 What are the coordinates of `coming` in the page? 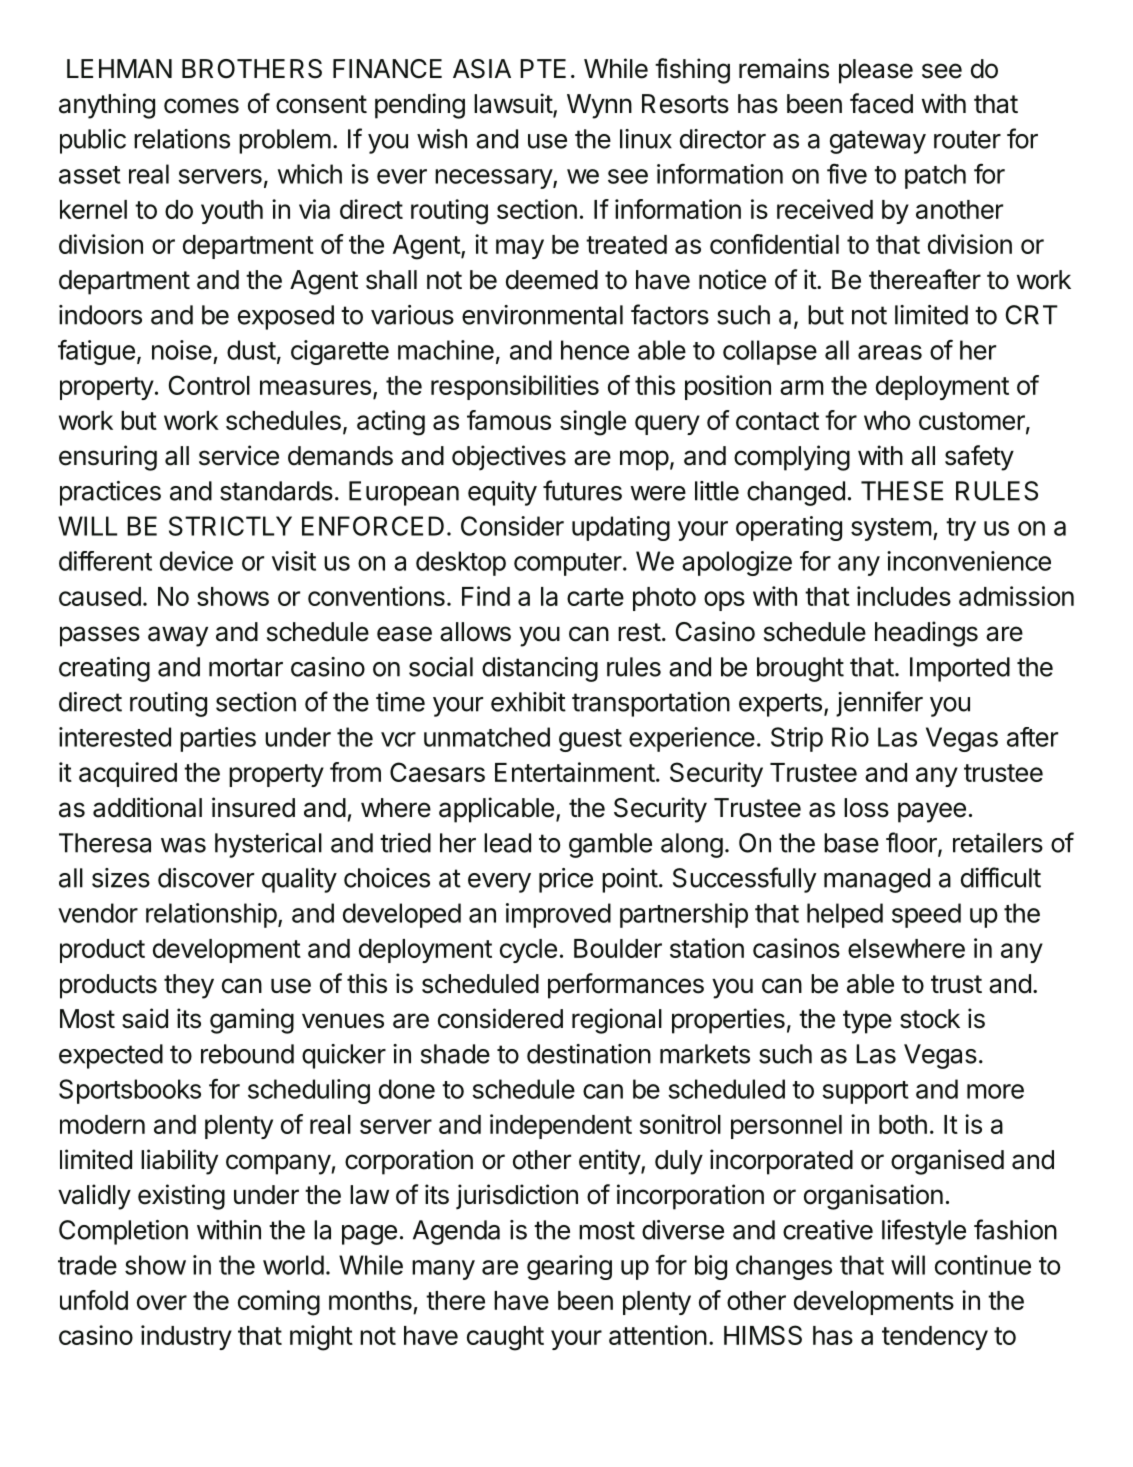 It's located at (279, 1303).
